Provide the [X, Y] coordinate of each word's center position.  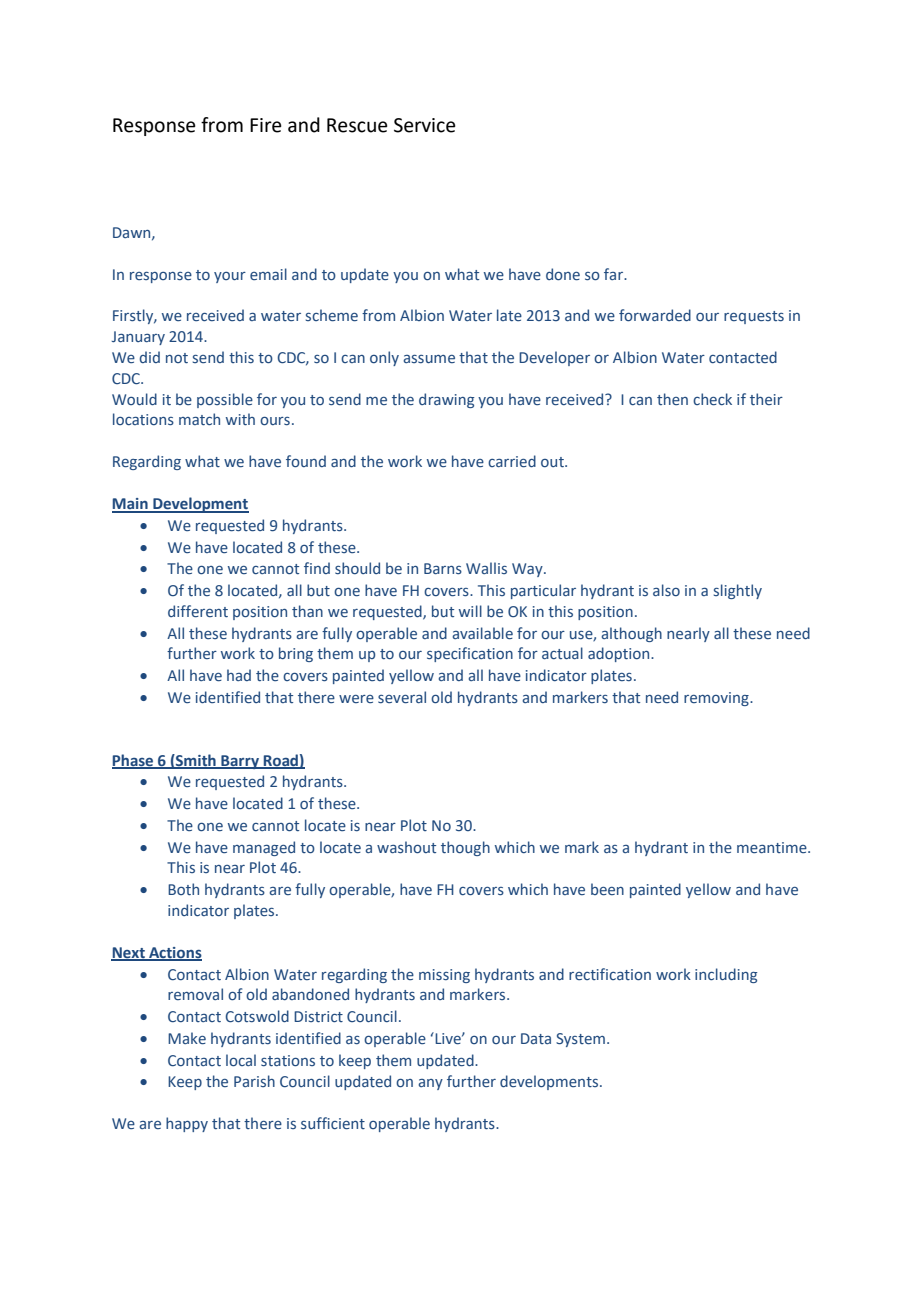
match [199, 419]
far [615, 274]
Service [425, 125]
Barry [240, 762]
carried [512, 461]
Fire [266, 125]
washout [406, 847]
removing [717, 699]
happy [187, 1124]
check [712, 399]
